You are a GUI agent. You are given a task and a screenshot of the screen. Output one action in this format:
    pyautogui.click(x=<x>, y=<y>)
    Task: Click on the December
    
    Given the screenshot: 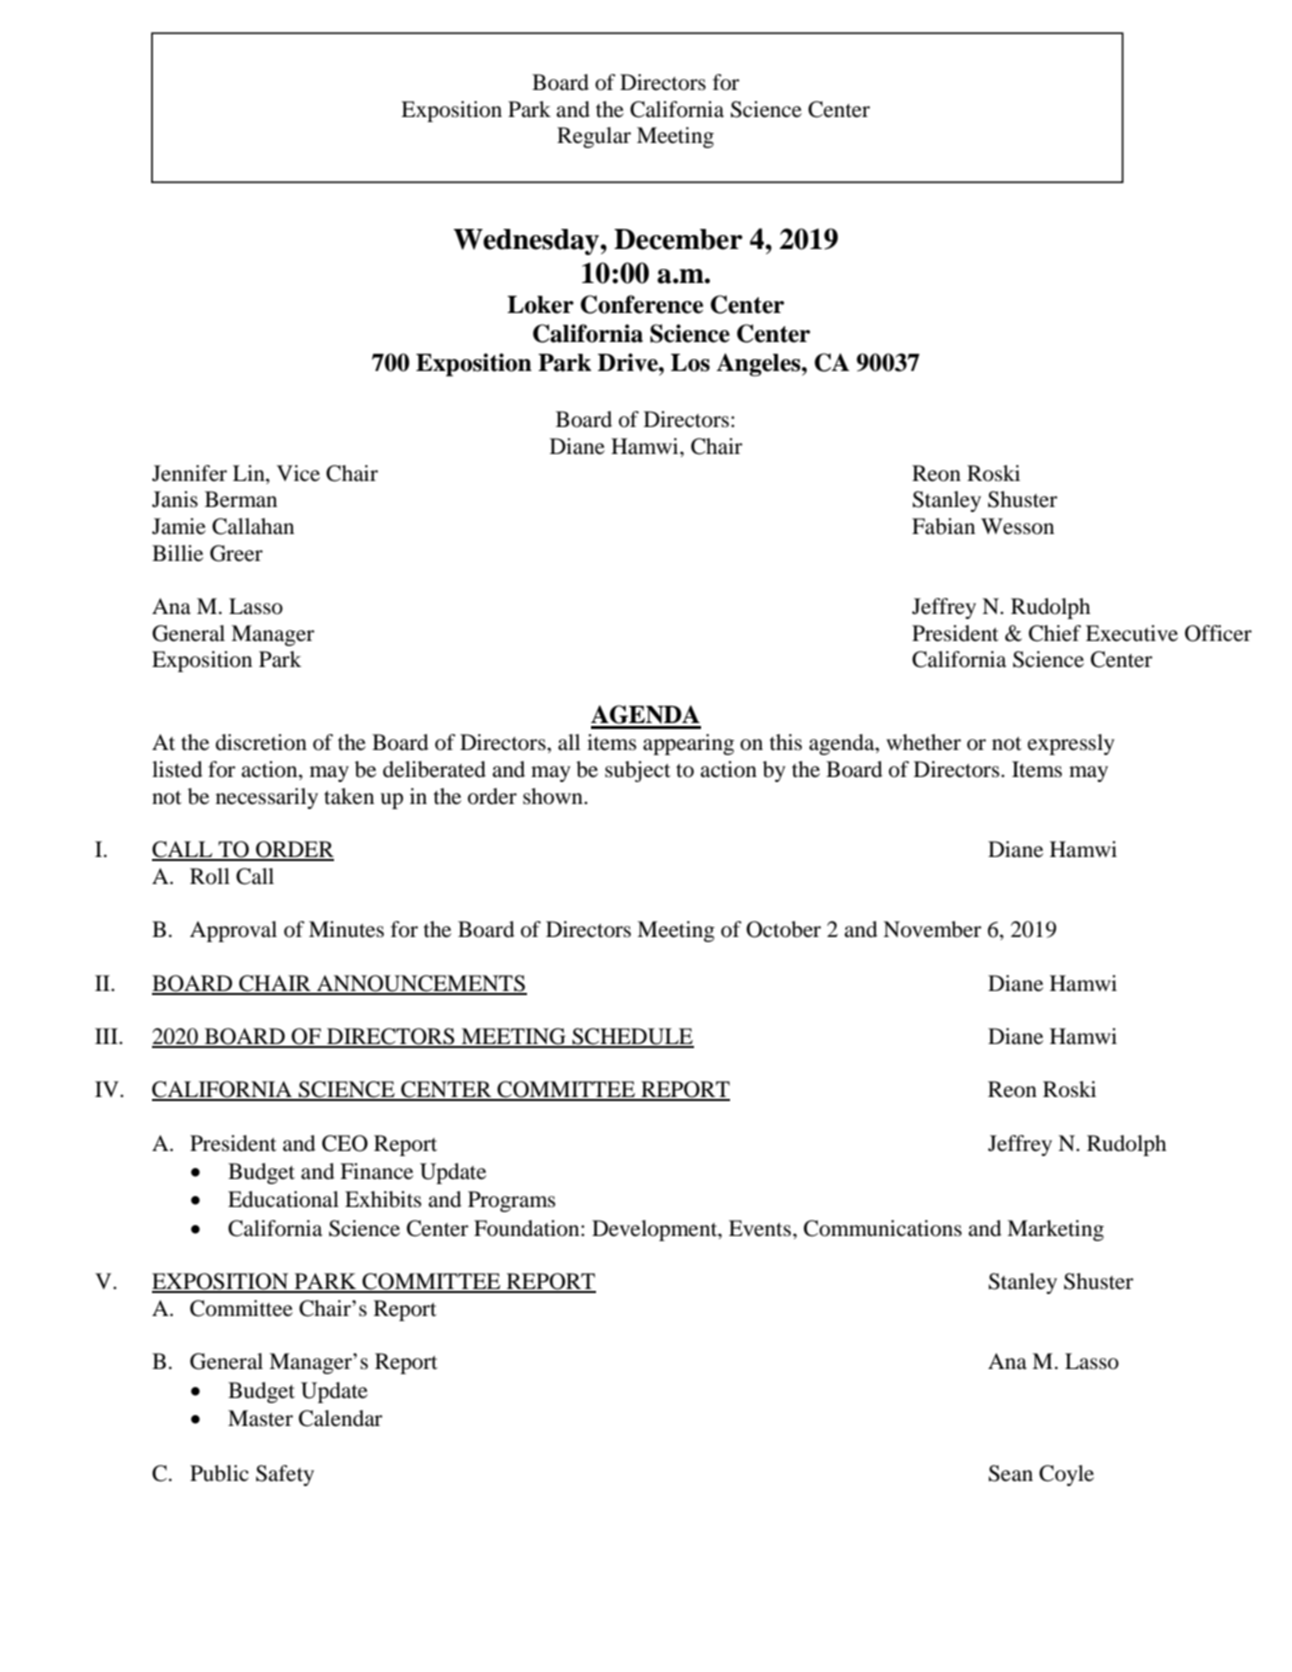 What is the action you would take?
    pyautogui.click(x=678, y=239)
